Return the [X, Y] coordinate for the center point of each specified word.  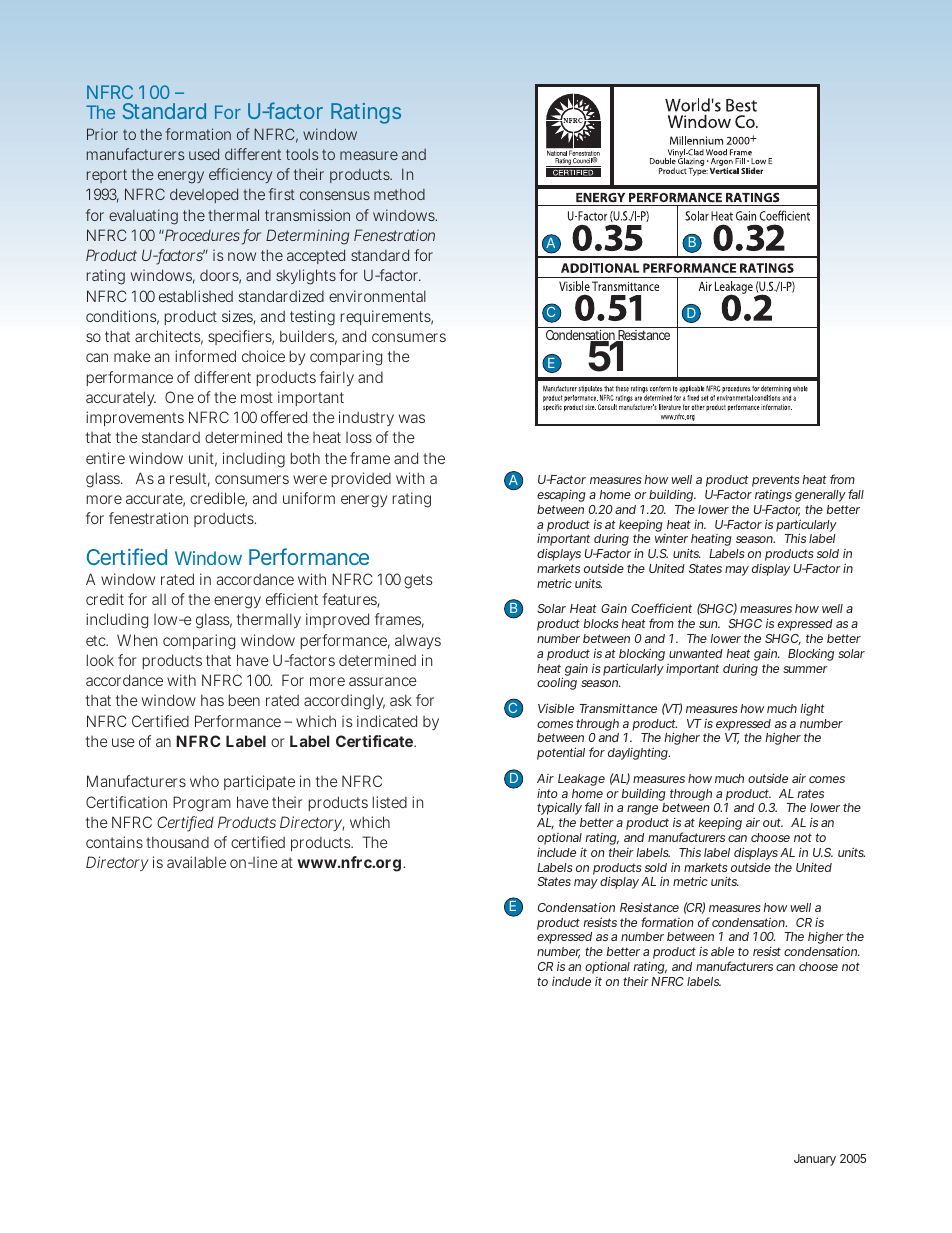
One [179, 397]
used [204, 154]
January [815, 1160]
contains [114, 842]
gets [418, 581]
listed [390, 802]
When [137, 640]
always [418, 641]
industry [366, 418]
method [399, 194]
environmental [377, 296]
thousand [177, 842]
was [412, 418]
